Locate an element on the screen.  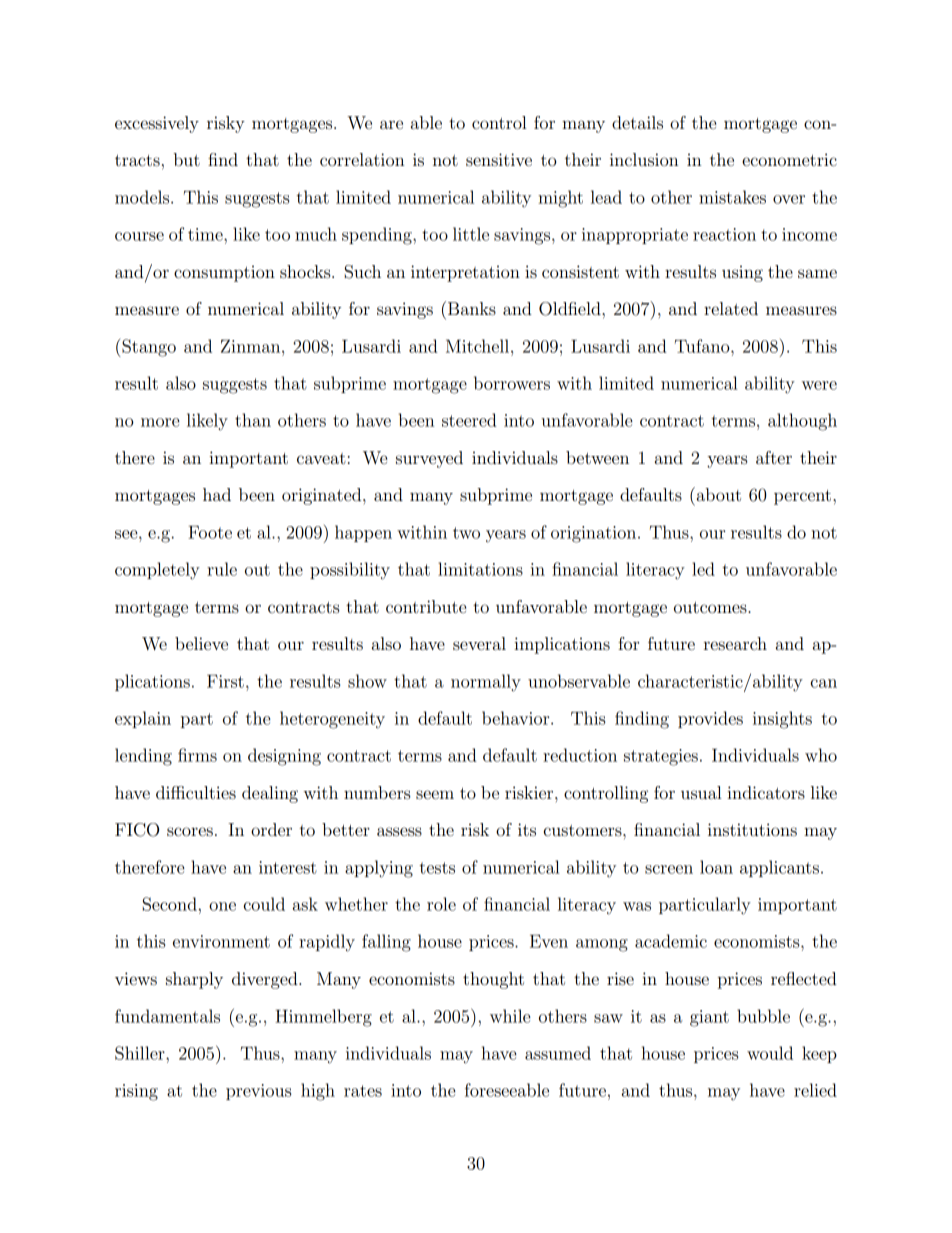
outcomes is located at coordinates (711, 607).
